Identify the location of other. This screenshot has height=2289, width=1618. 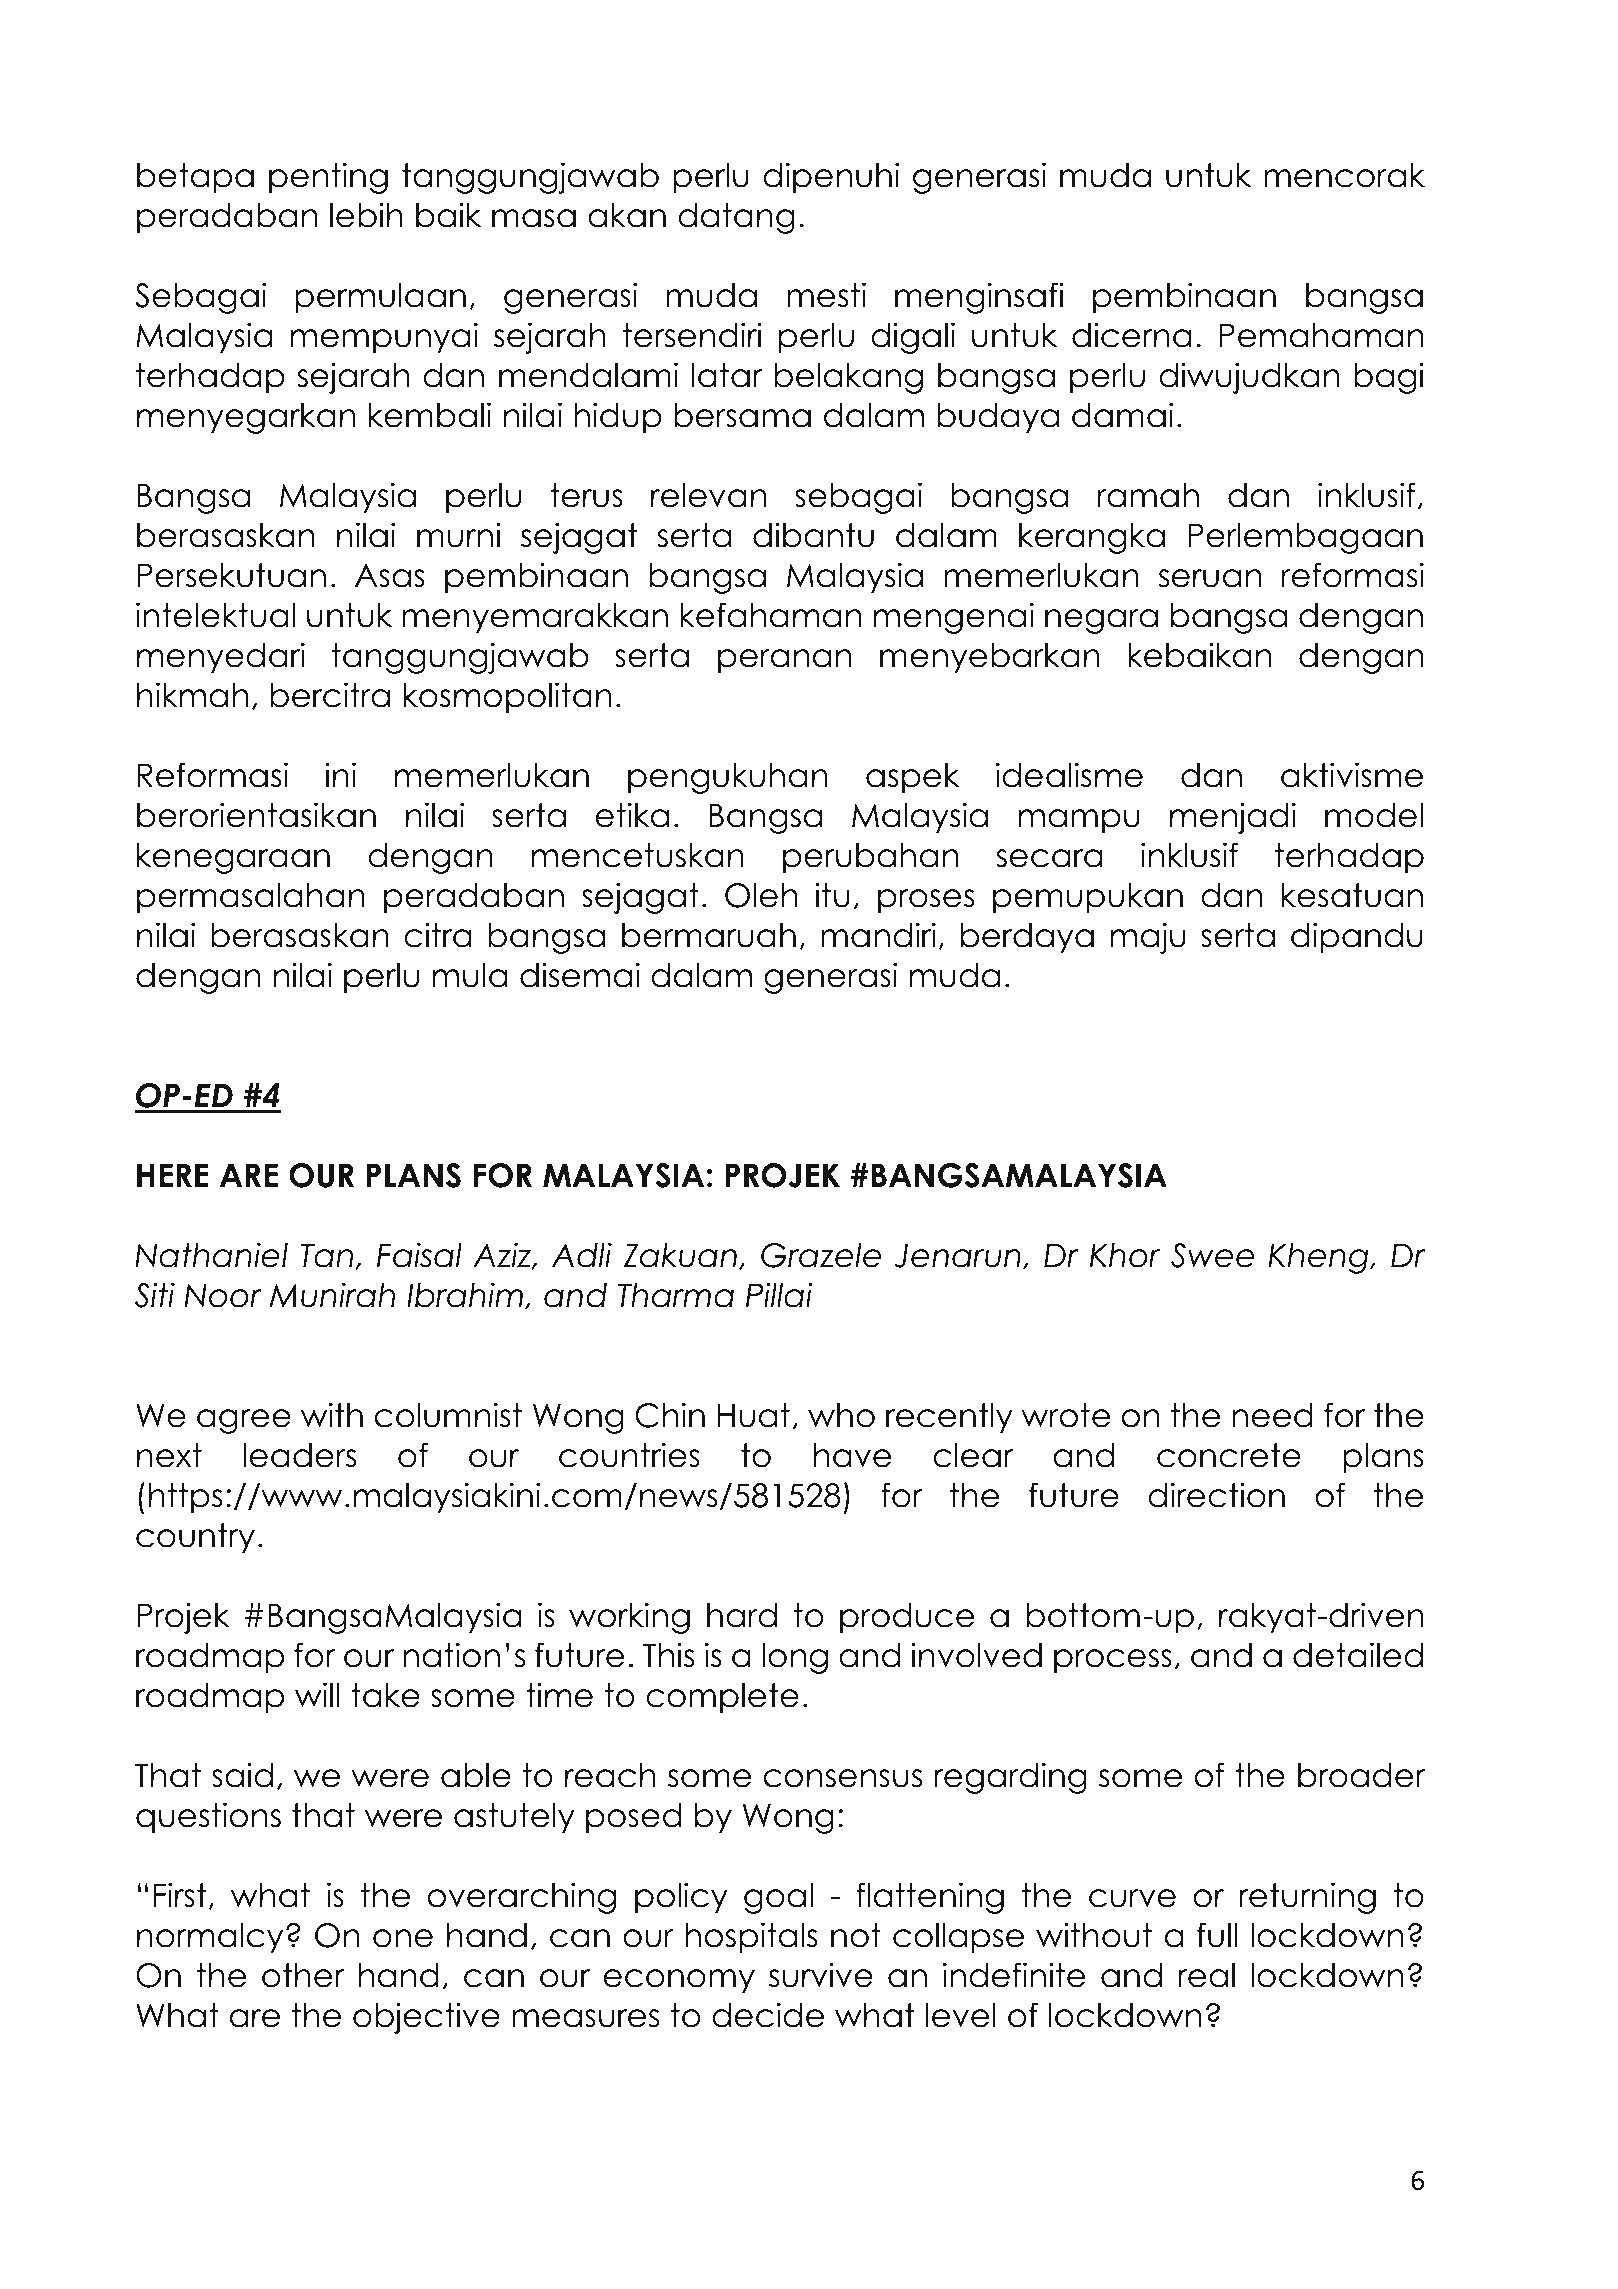
(303, 1975).
